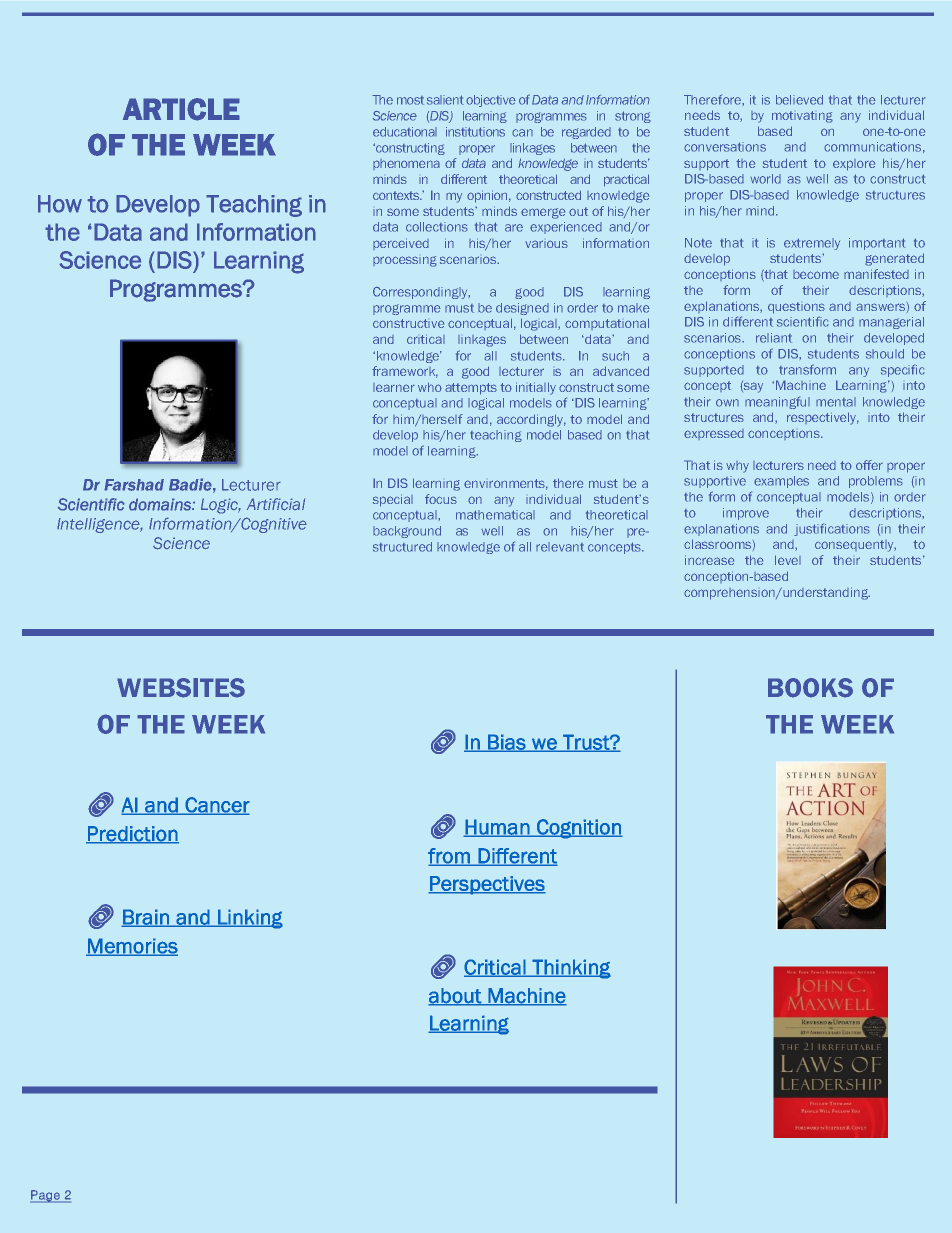 The width and height of the image is (952, 1233). Describe the element at coordinates (132, 835) in the image. I see `Prediction` at that location.
